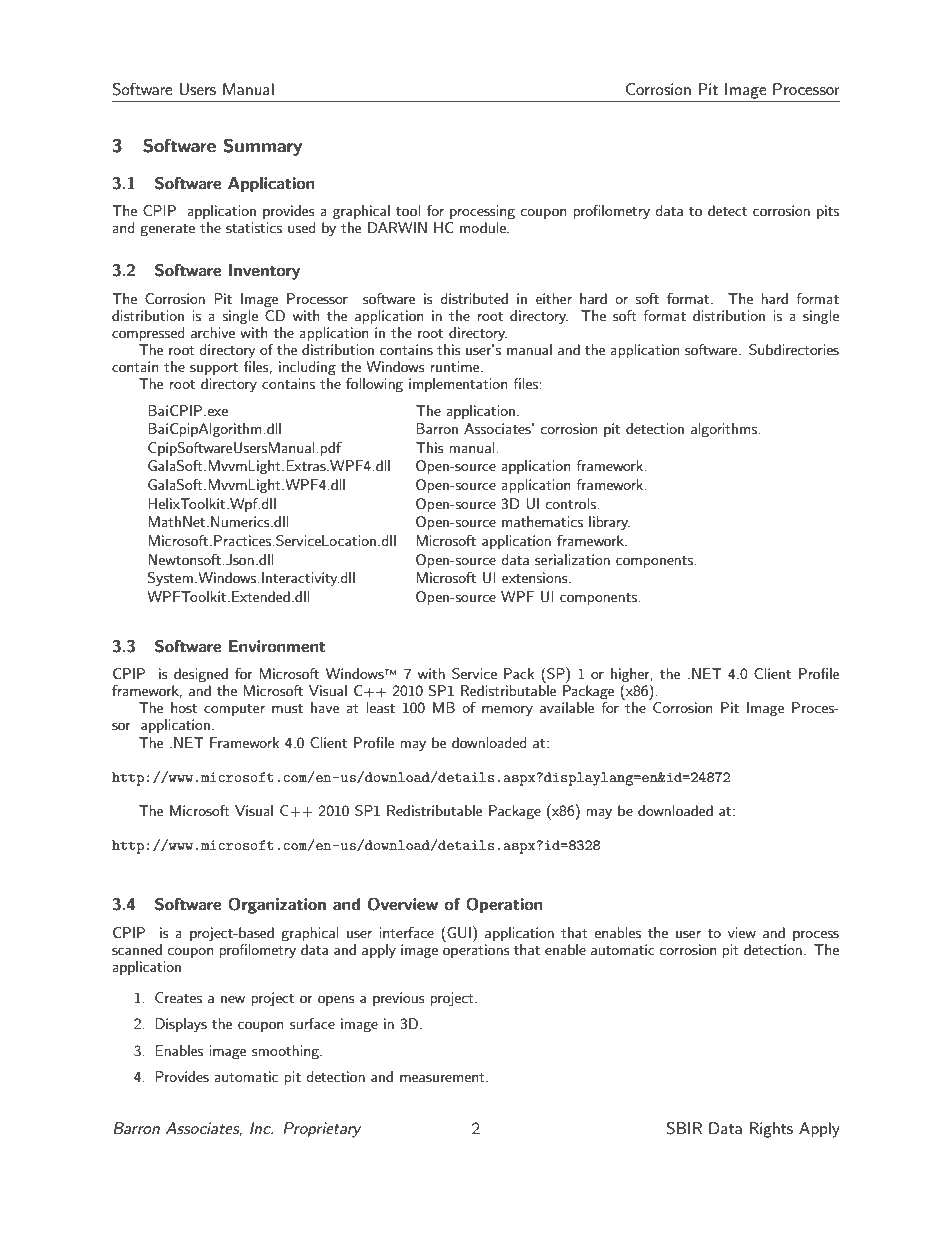 This page has height=1233, width=952. Describe the element at coordinates (771, 1130) in the page. I see `Rights` at that location.
